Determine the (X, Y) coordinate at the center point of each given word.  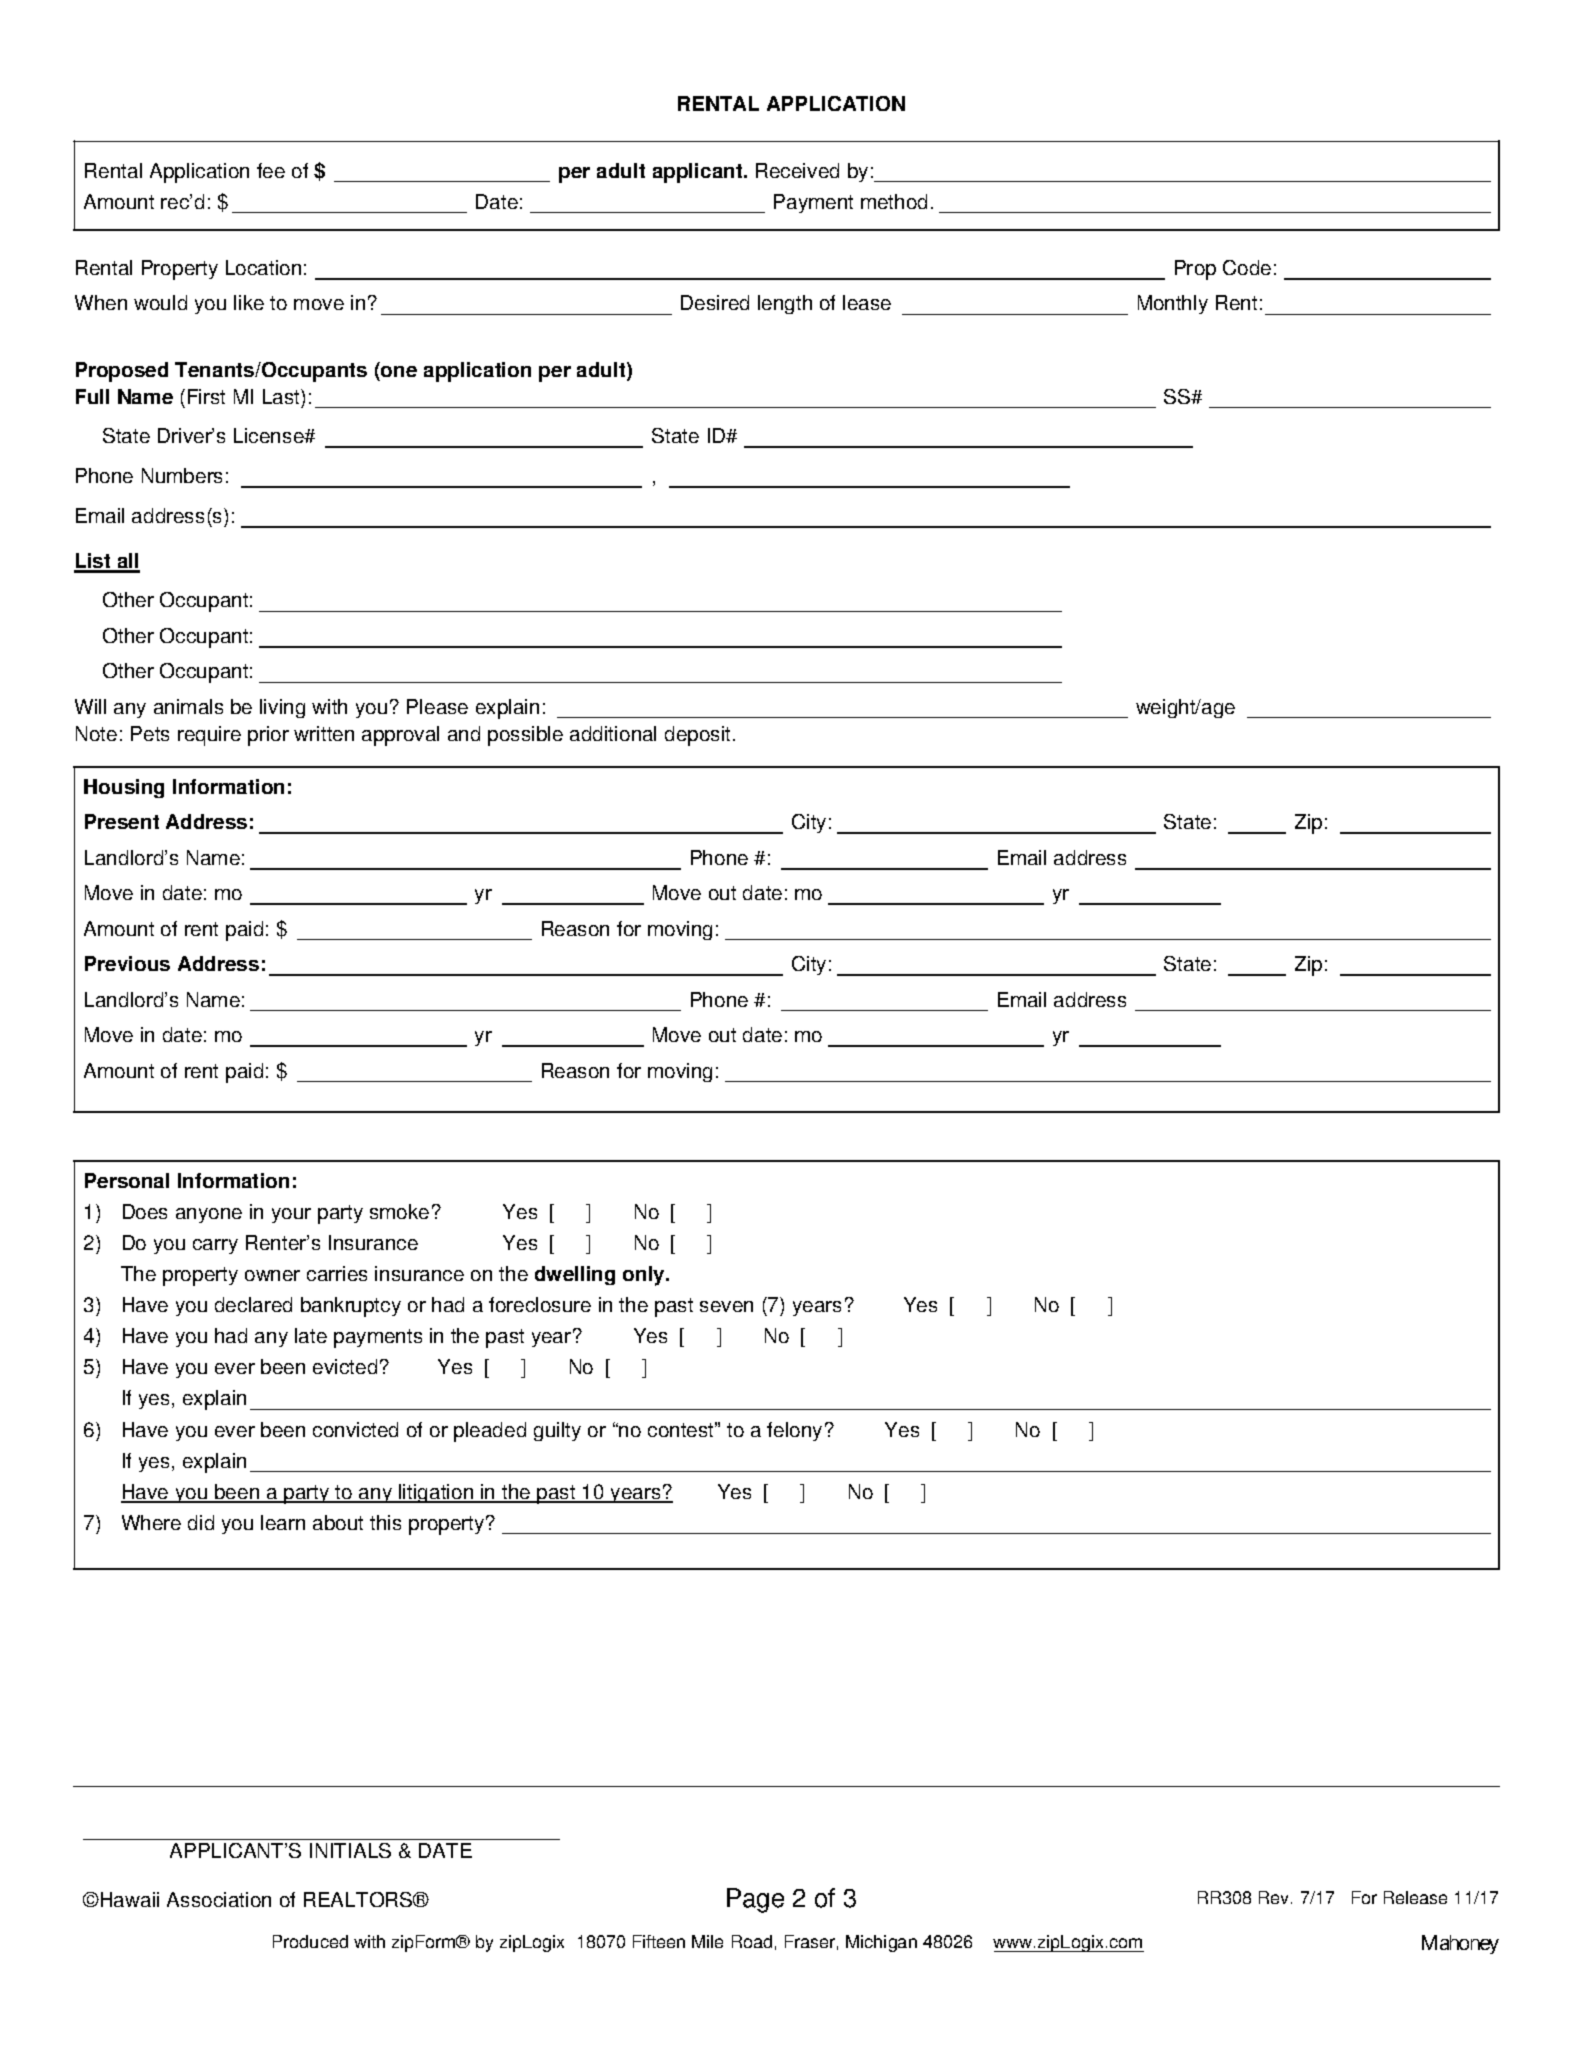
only (645, 1276)
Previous (127, 963)
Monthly (1173, 304)
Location (263, 267)
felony (794, 1431)
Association (219, 1899)
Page (755, 1900)
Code (1247, 267)
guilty (557, 1431)
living (282, 708)
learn (283, 1522)
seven (726, 1306)
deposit (697, 736)
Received (797, 170)
